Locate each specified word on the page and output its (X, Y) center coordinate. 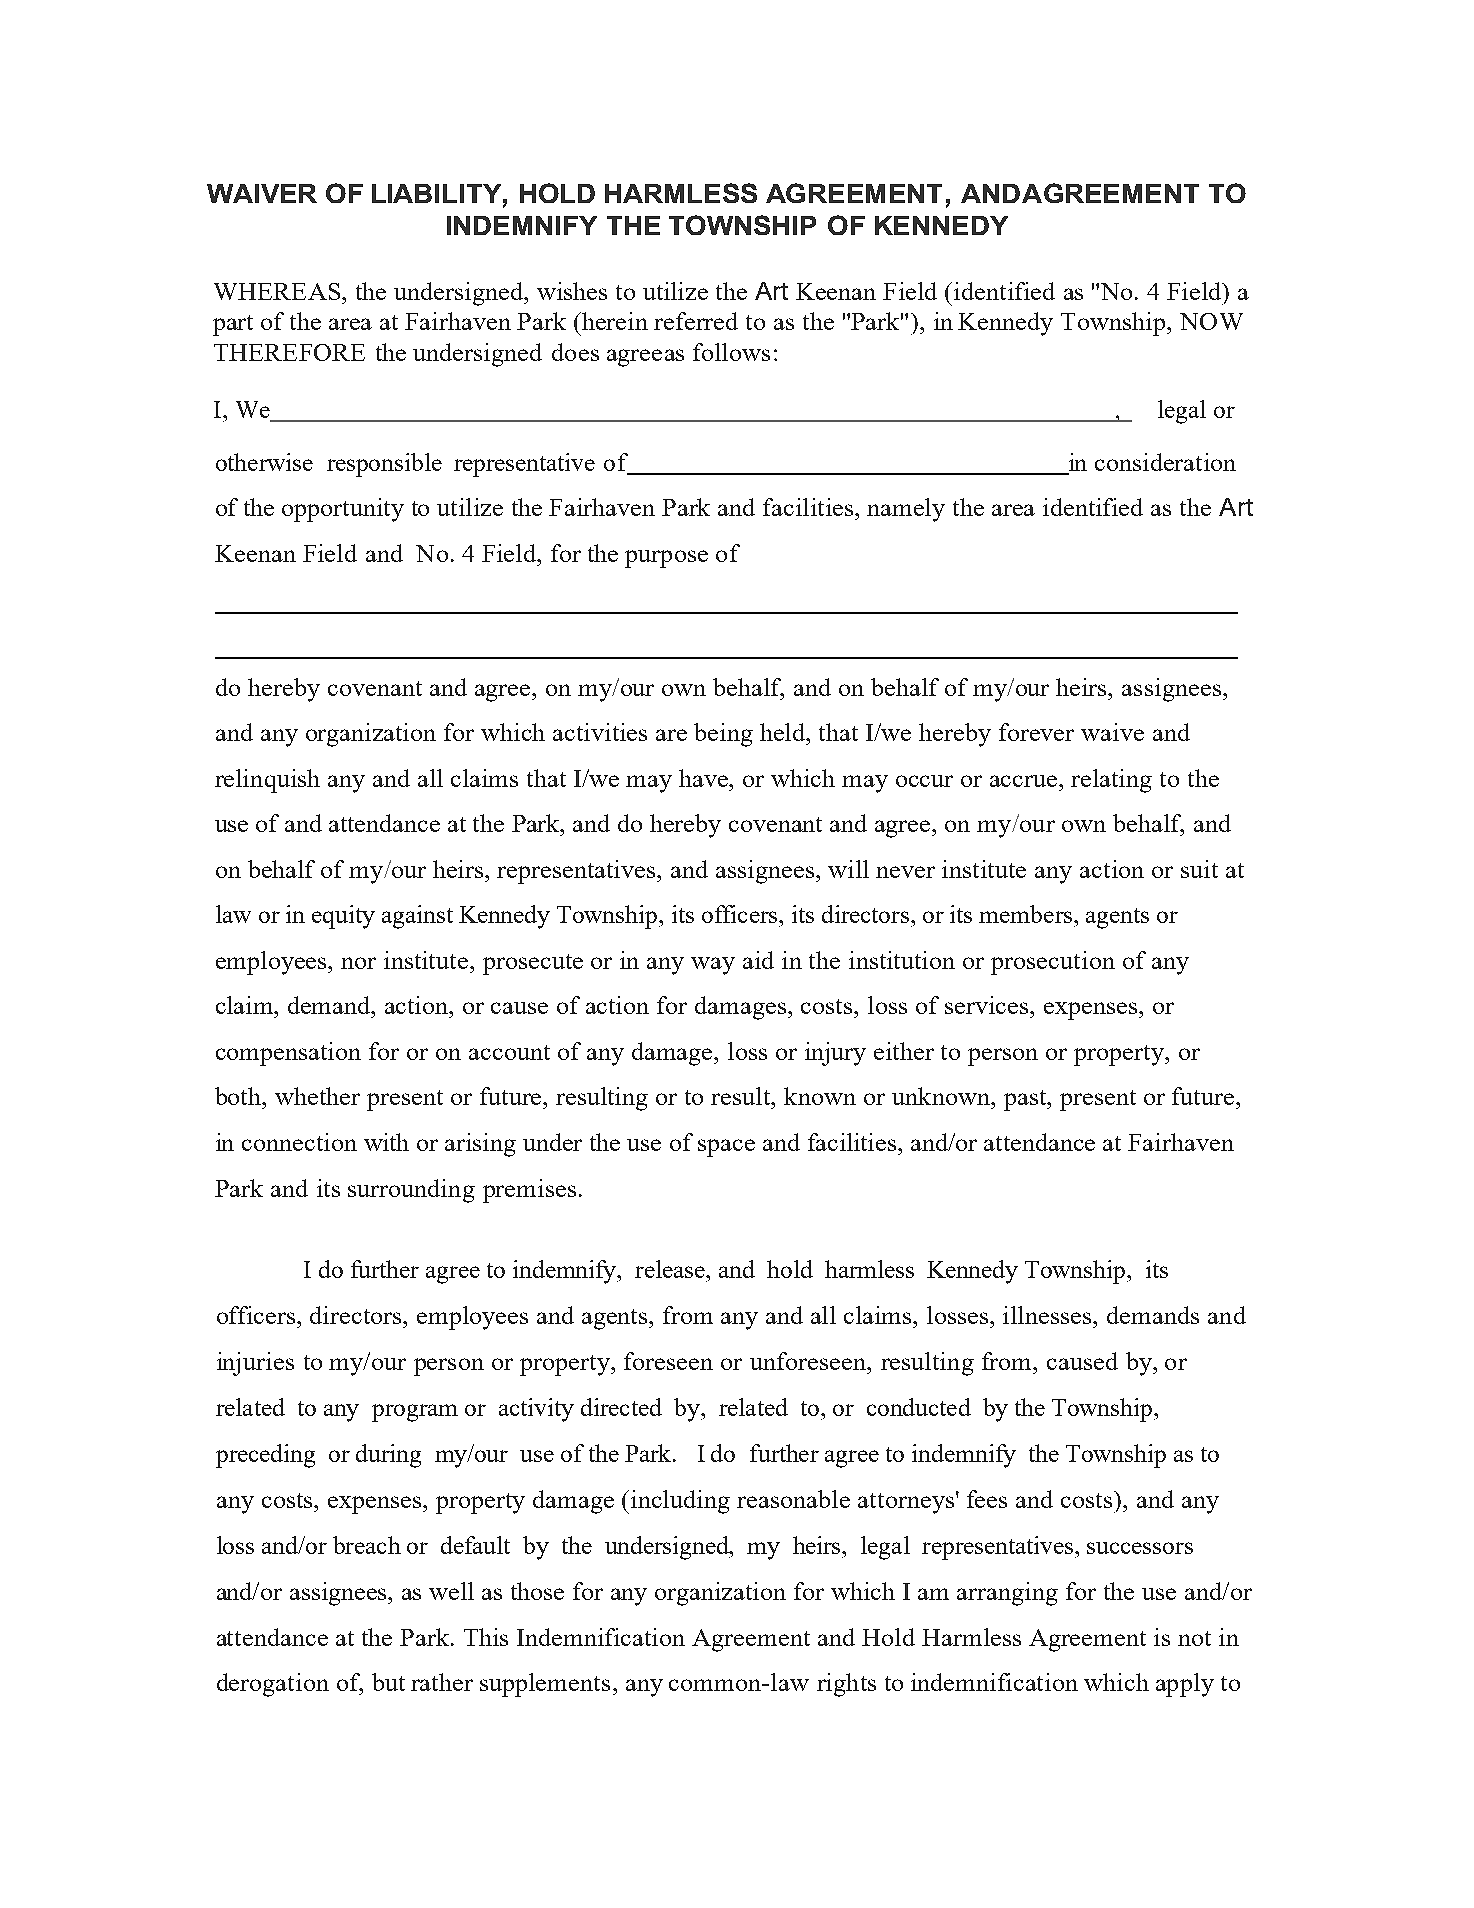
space (726, 1148)
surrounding (411, 1191)
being (723, 735)
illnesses (1049, 1315)
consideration (1165, 462)
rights (846, 1685)
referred (696, 321)
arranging (1007, 1594)
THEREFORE (289, 352)
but (388, 1682)
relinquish (267, 781)
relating (1111, 781)
